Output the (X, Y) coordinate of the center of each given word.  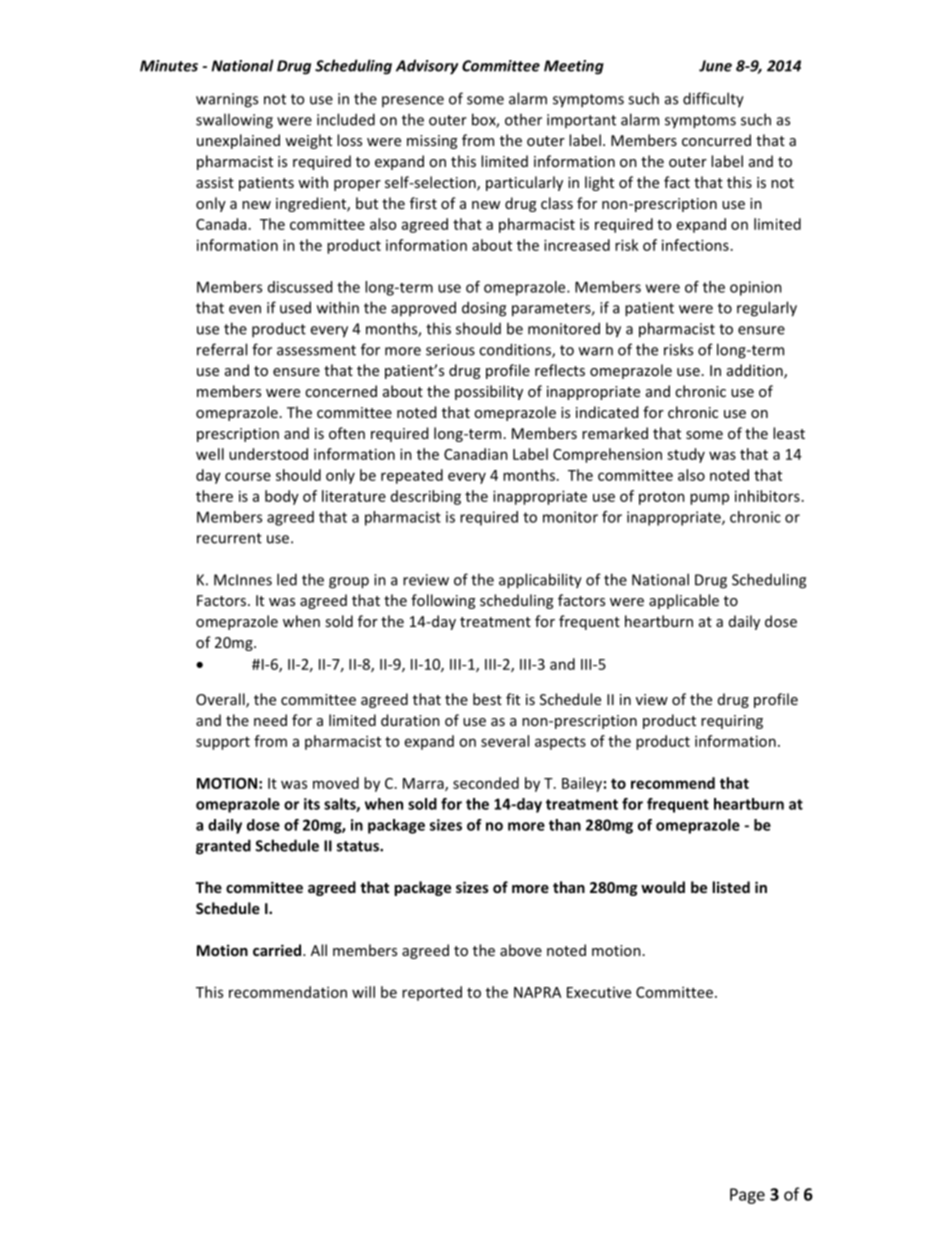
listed (731, 887)
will (363, 992)
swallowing (234, 121)
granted (223, 847)
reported (432, 993)
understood (268, 454)
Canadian (476, 454)
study (686, 455)
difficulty (713, 100)
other (523, 119)
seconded (486, 783)
